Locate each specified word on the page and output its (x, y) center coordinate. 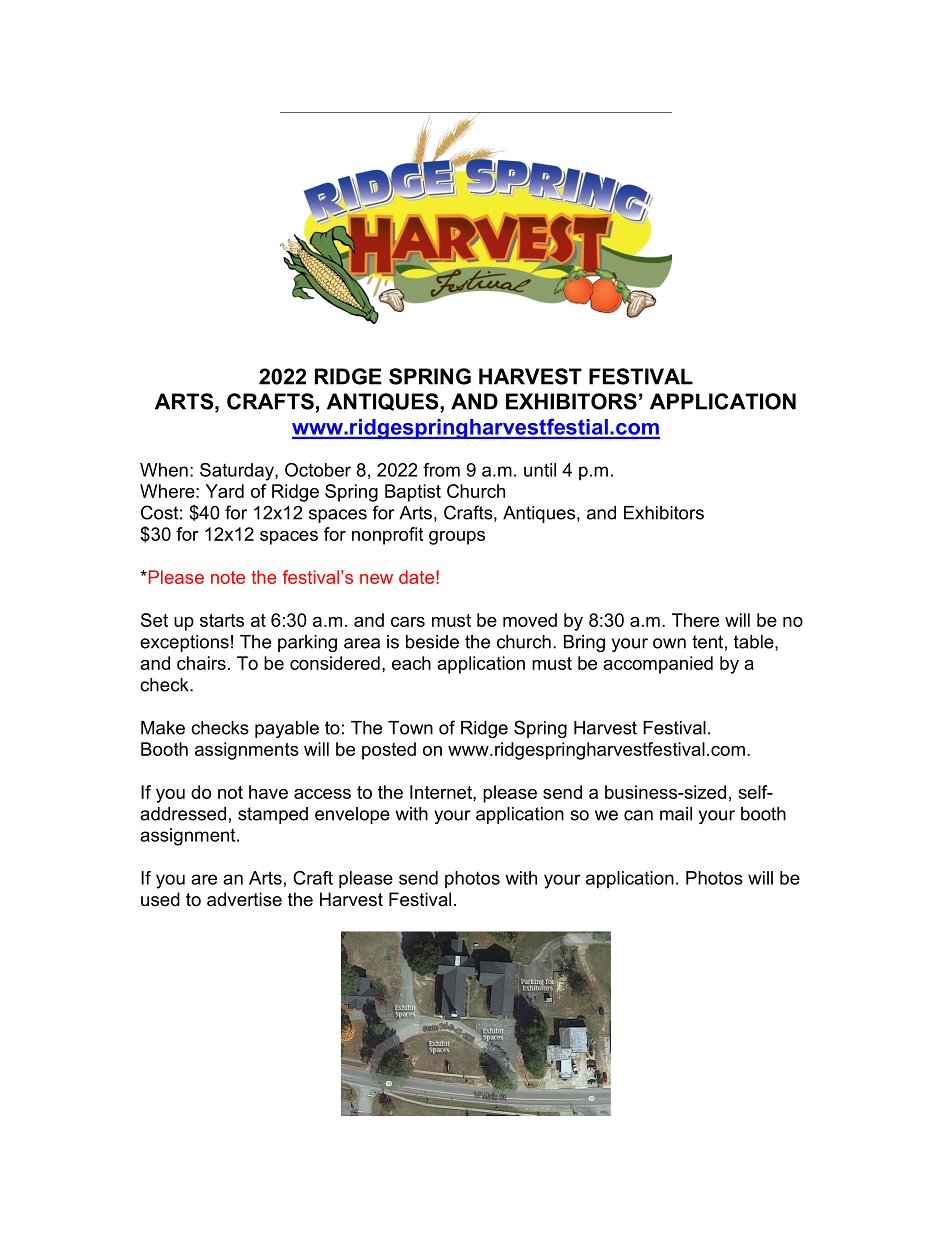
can (638, 815)
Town (410, 728)
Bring (584, 643)
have (268, 792)
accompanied (658, 665)
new (376, 579)
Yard (225, 491)
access (322, 794)
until (540, 470)
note (228, 577)
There (695, 620)
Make (163, 728)
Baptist (413, 493)
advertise (244, 899)
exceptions (184, 643)
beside (432, 642)
